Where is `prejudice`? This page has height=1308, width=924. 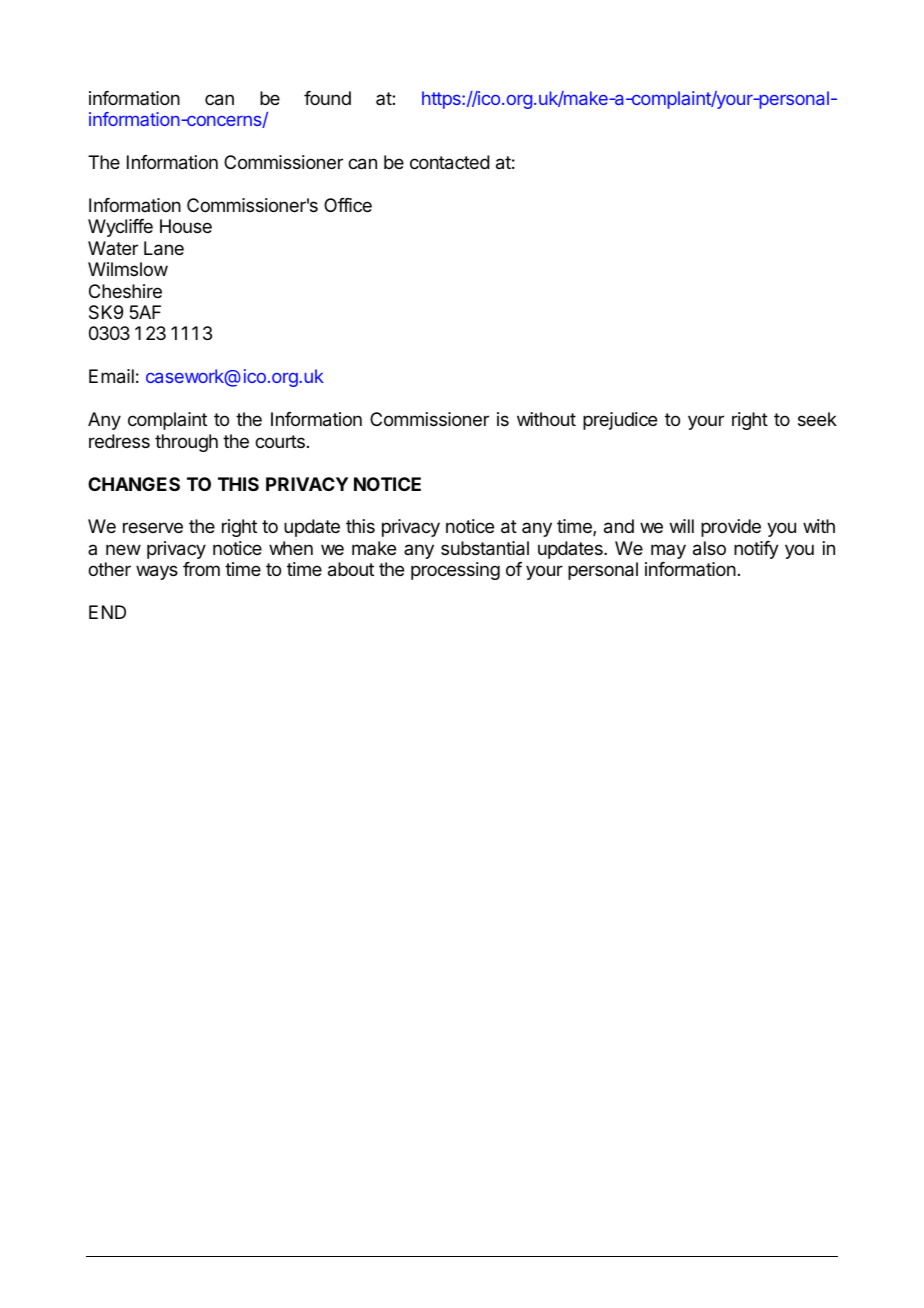
prejudice is located at coordinates (620, 421).
